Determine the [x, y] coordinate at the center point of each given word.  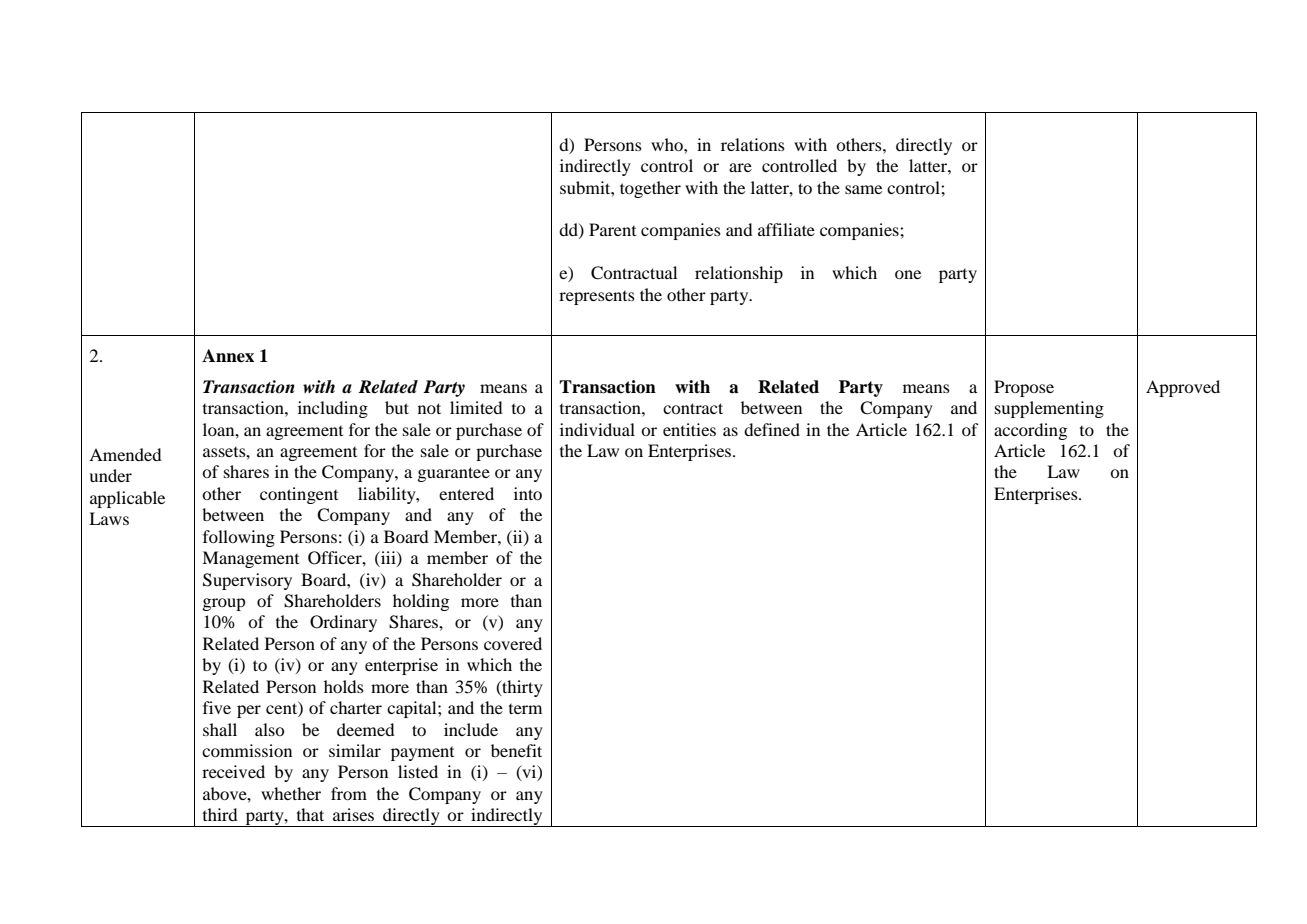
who [668, 144]
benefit [516, 750]
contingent [299, 495]
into [528, 493]
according [1030, 431]
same [863, 189]
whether [291, 793]
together [650, 189]
